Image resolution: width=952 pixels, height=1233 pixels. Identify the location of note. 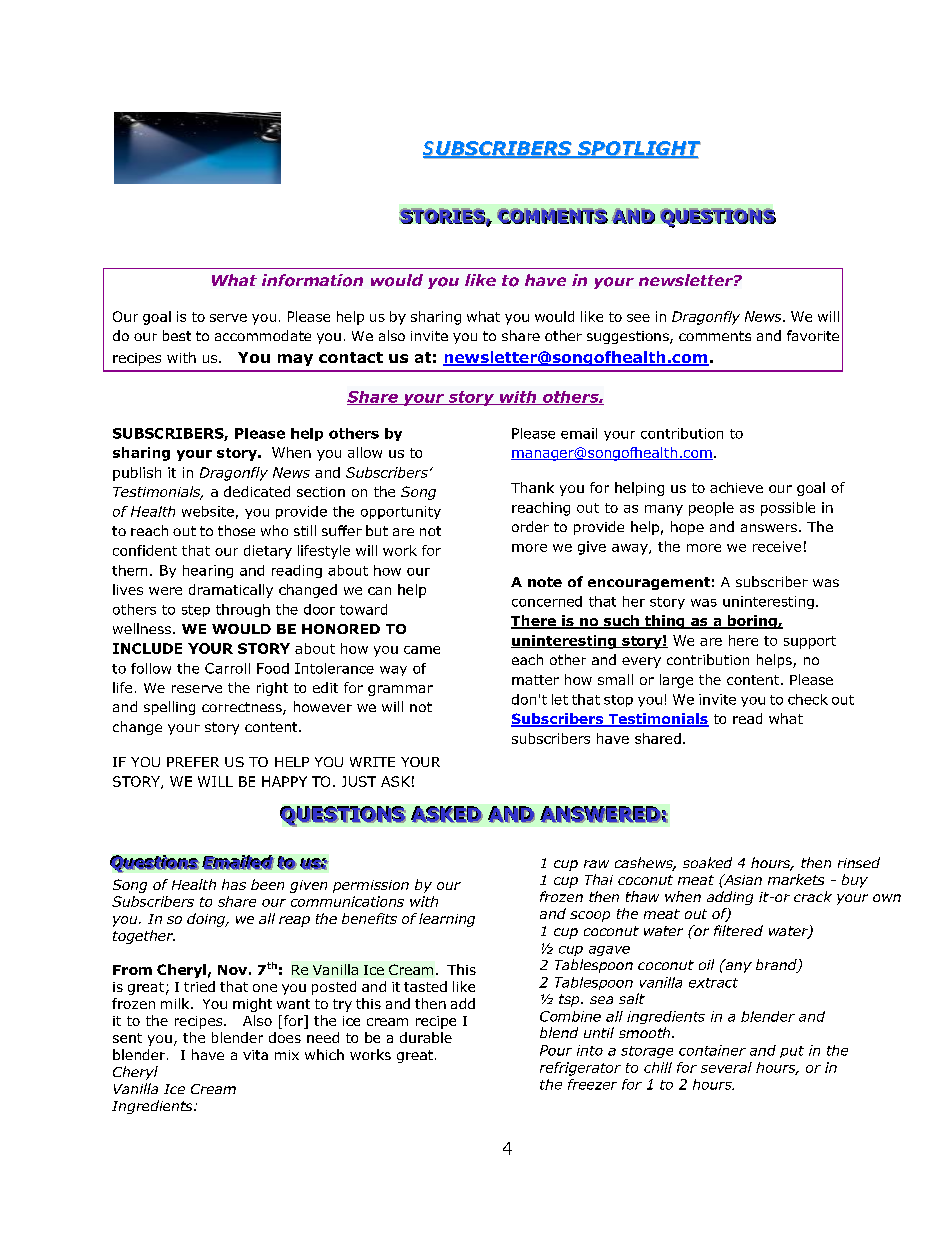
(545, 582).
